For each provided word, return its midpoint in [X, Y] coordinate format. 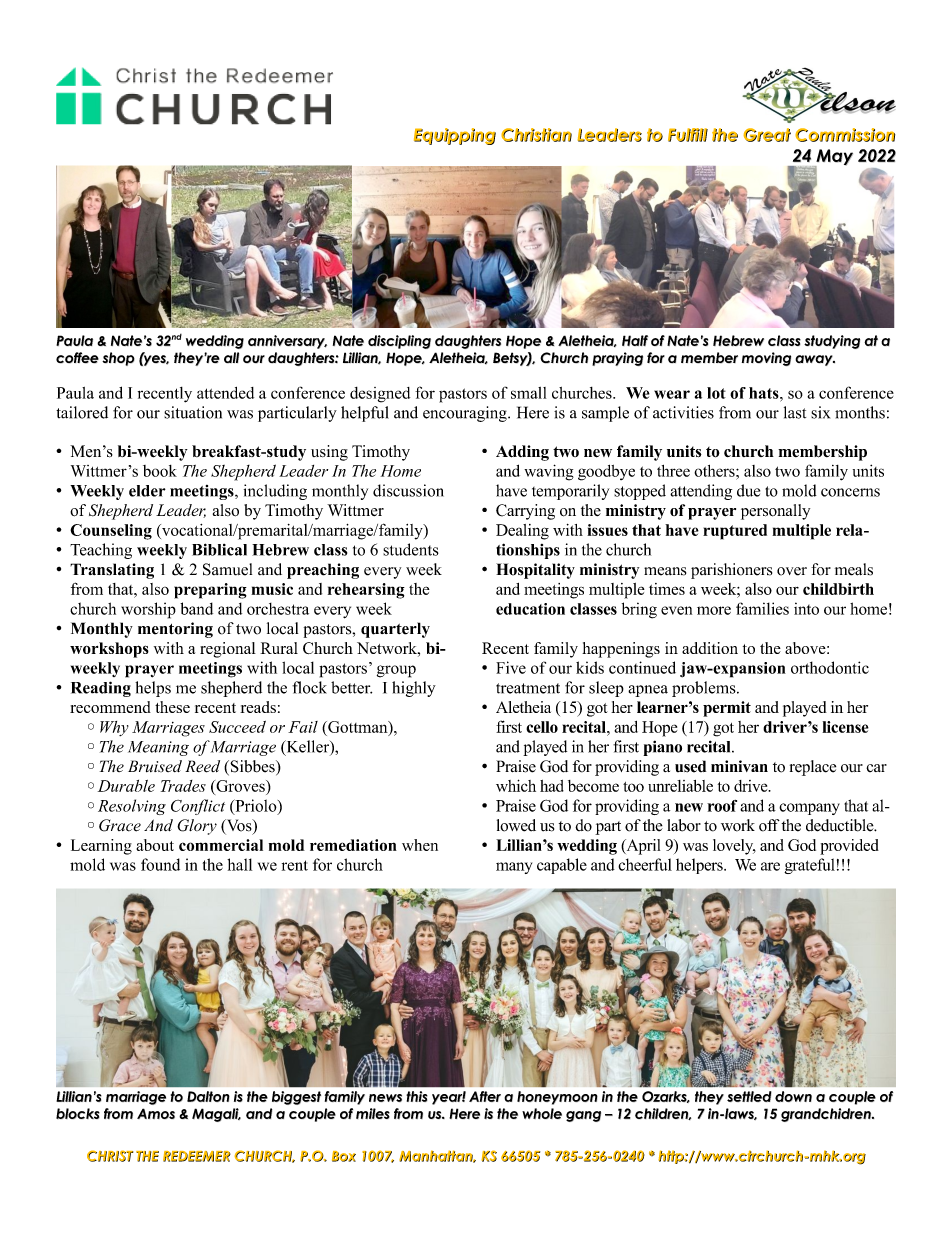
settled [749, 1096]
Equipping [455, 136]
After [485, 1096]
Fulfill [688, 135]
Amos [156, 1113]
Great [767, 135]
